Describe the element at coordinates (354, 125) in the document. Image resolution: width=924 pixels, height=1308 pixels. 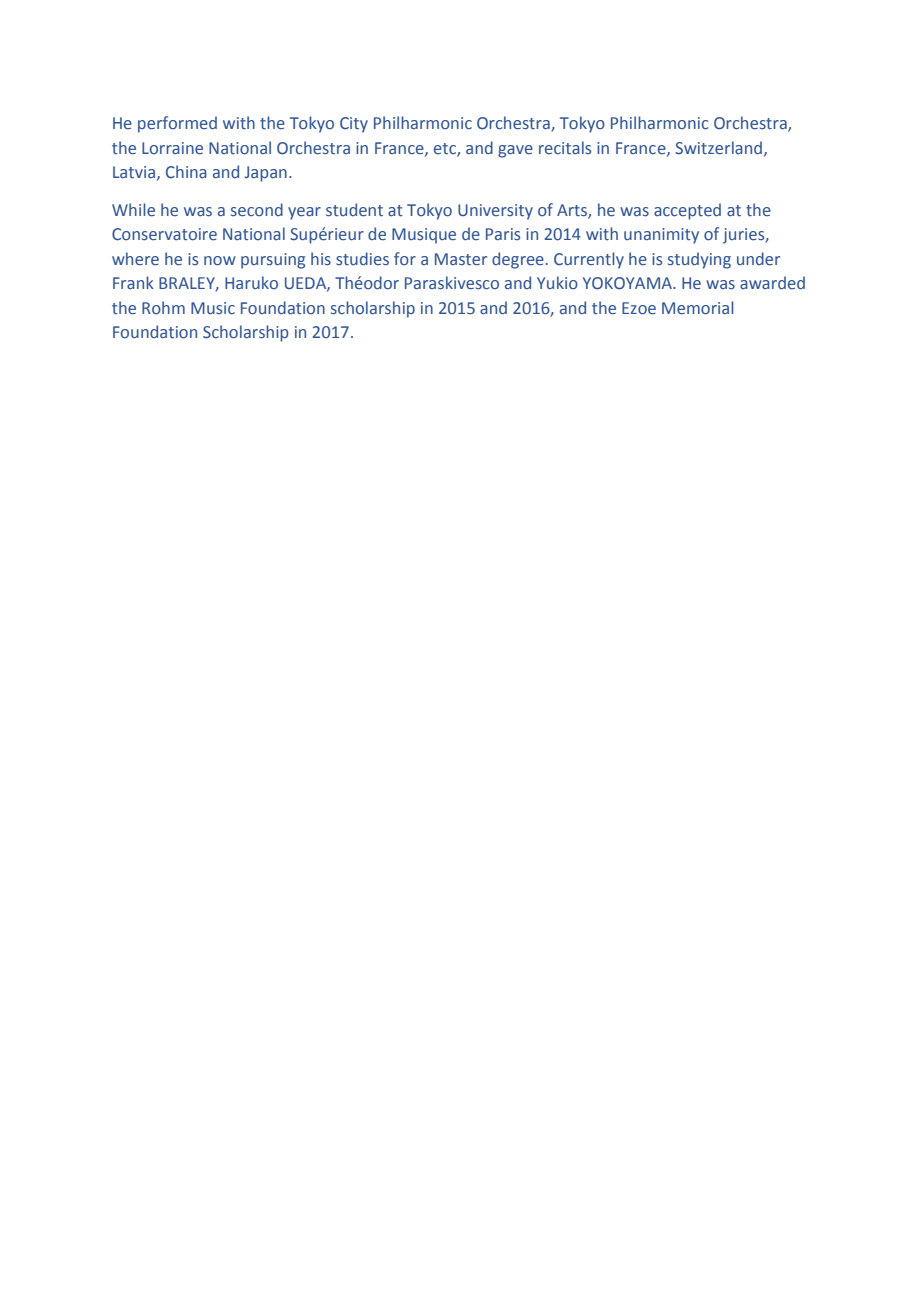
I see `City` at that location.
